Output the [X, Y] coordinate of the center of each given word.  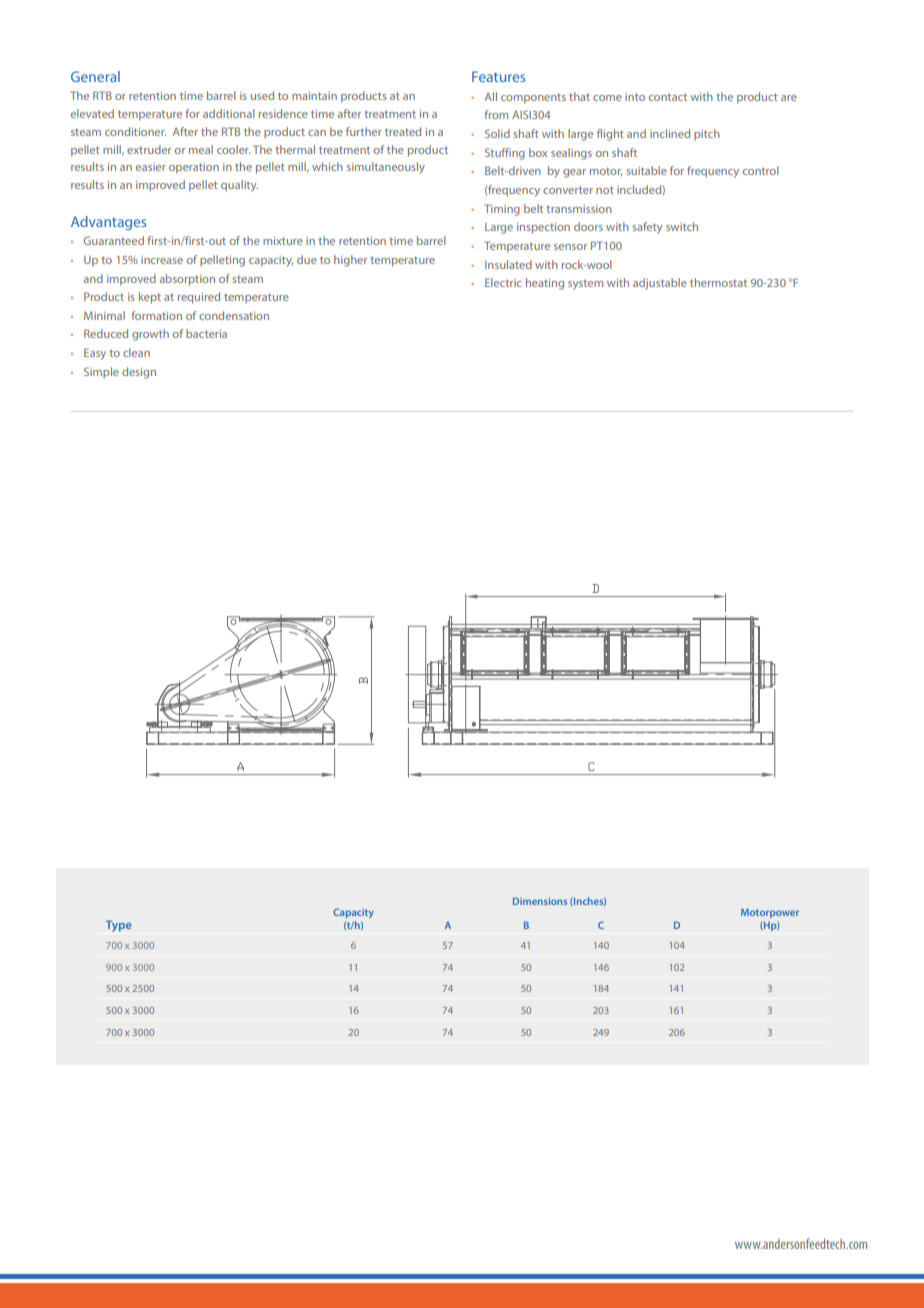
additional [229, 113]
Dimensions [540, 901]
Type [119, 926]
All [491, 96]
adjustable [660, 284]
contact [668, 97]
